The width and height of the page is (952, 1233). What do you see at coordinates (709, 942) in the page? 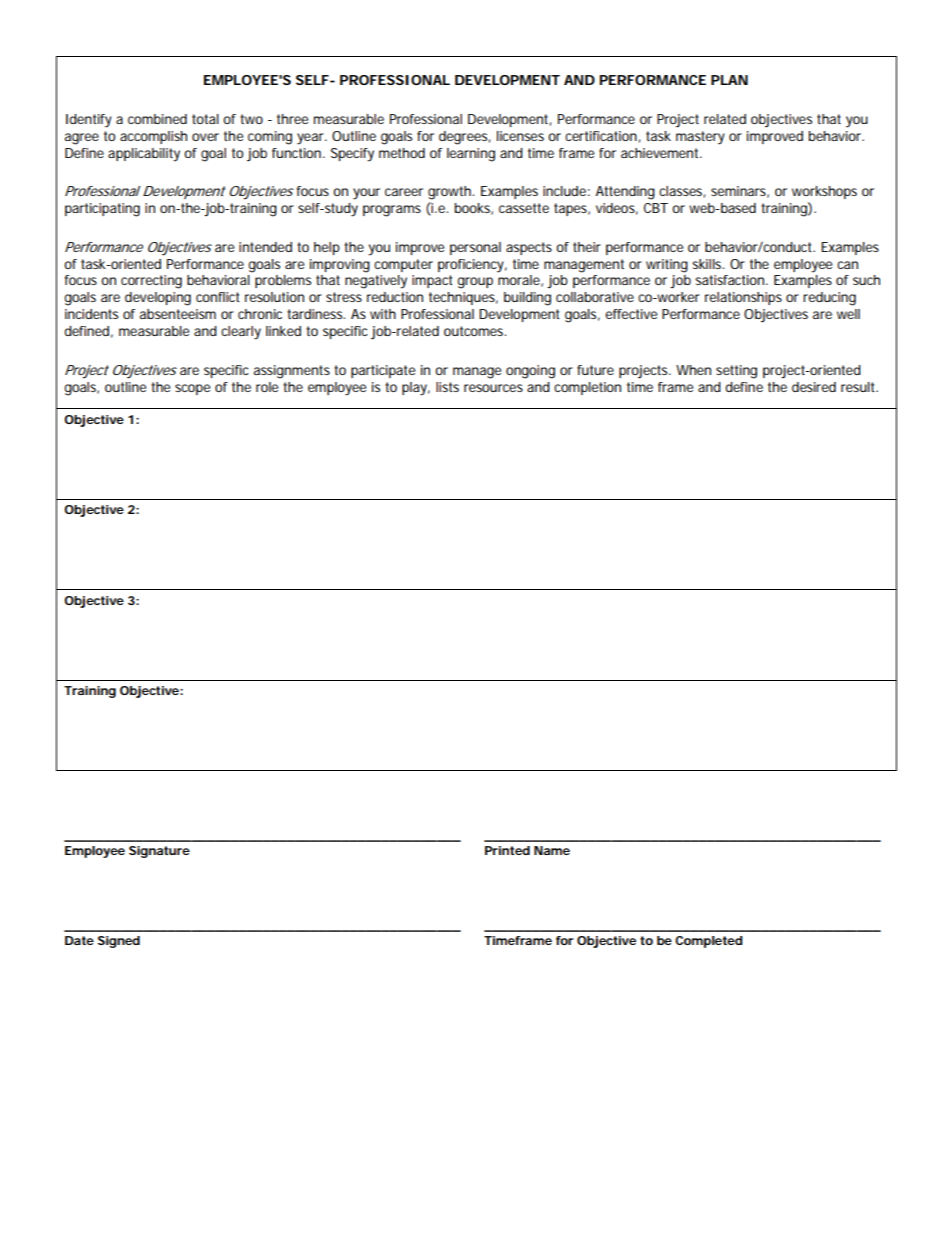
I see `Completed` at bounding box center [709, 942].
